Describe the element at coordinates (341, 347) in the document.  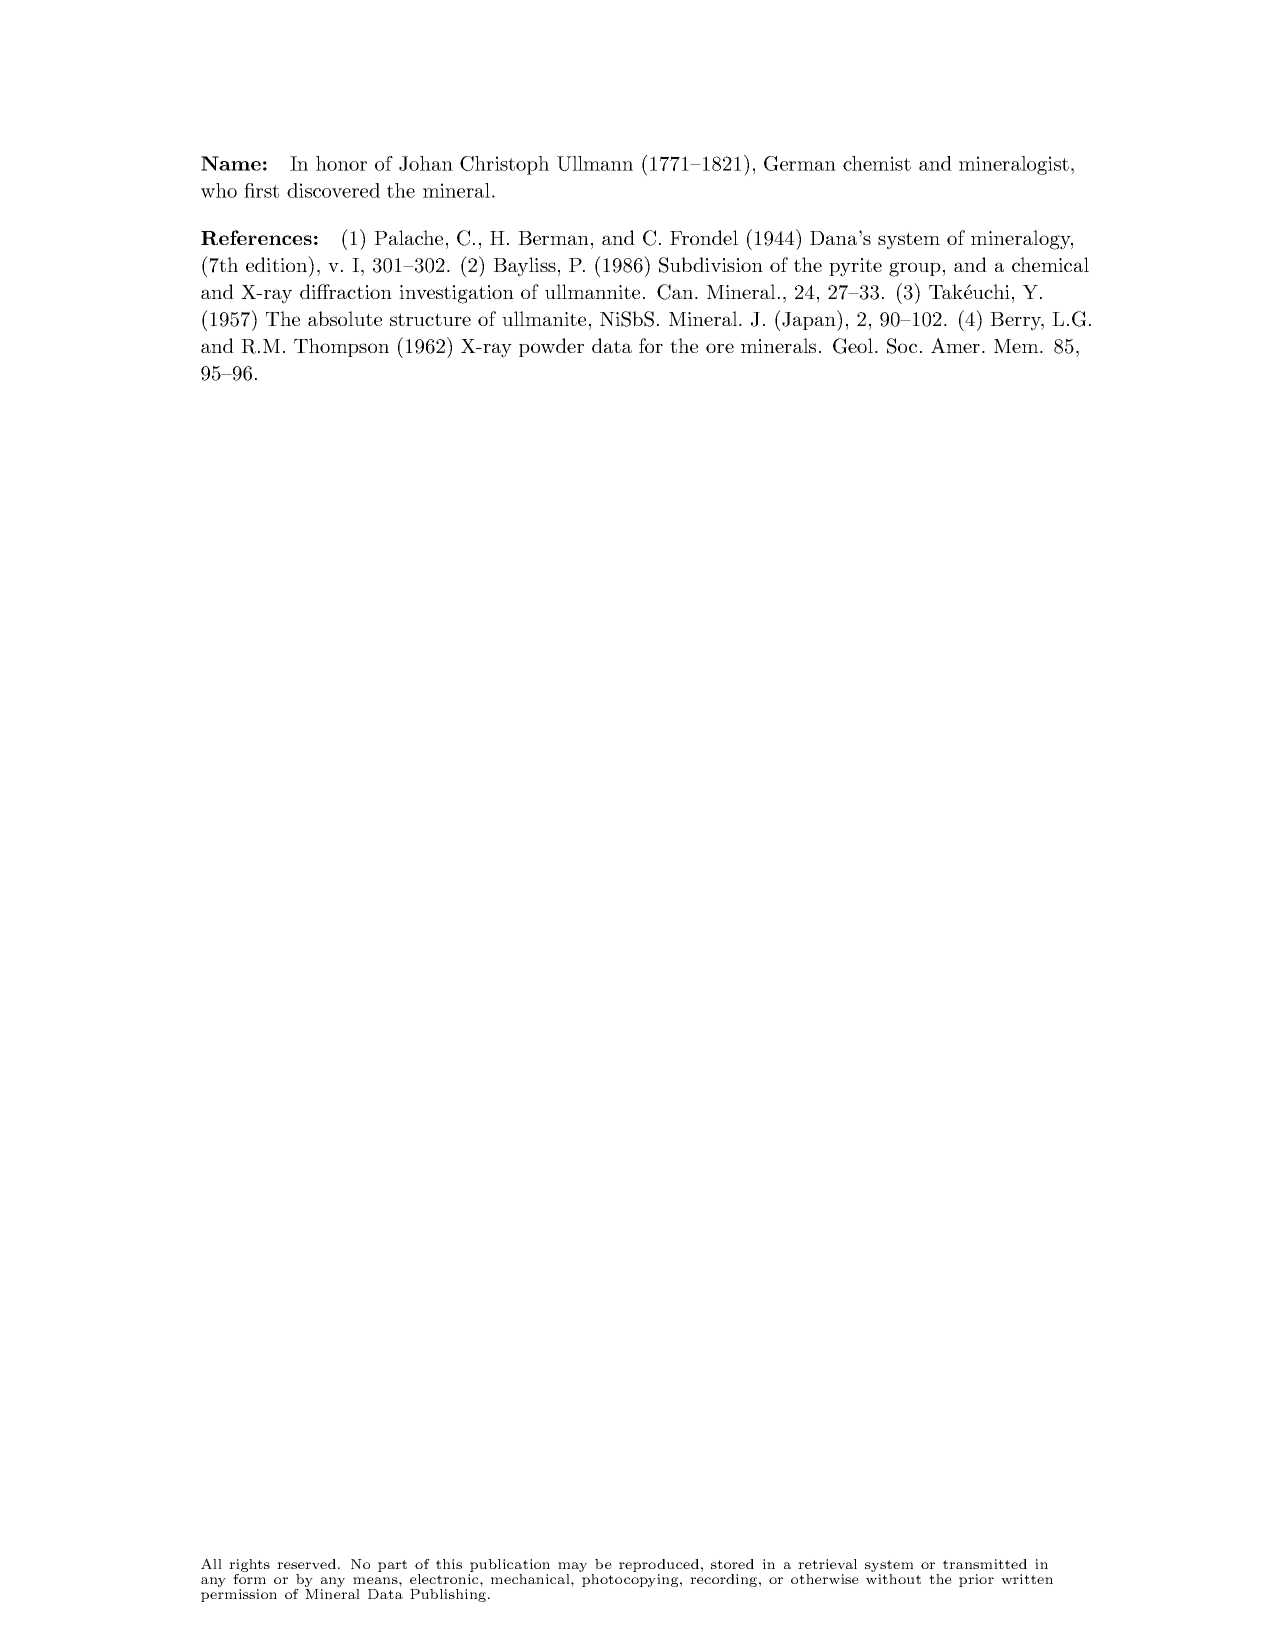
I see `Thompson` at that location.
